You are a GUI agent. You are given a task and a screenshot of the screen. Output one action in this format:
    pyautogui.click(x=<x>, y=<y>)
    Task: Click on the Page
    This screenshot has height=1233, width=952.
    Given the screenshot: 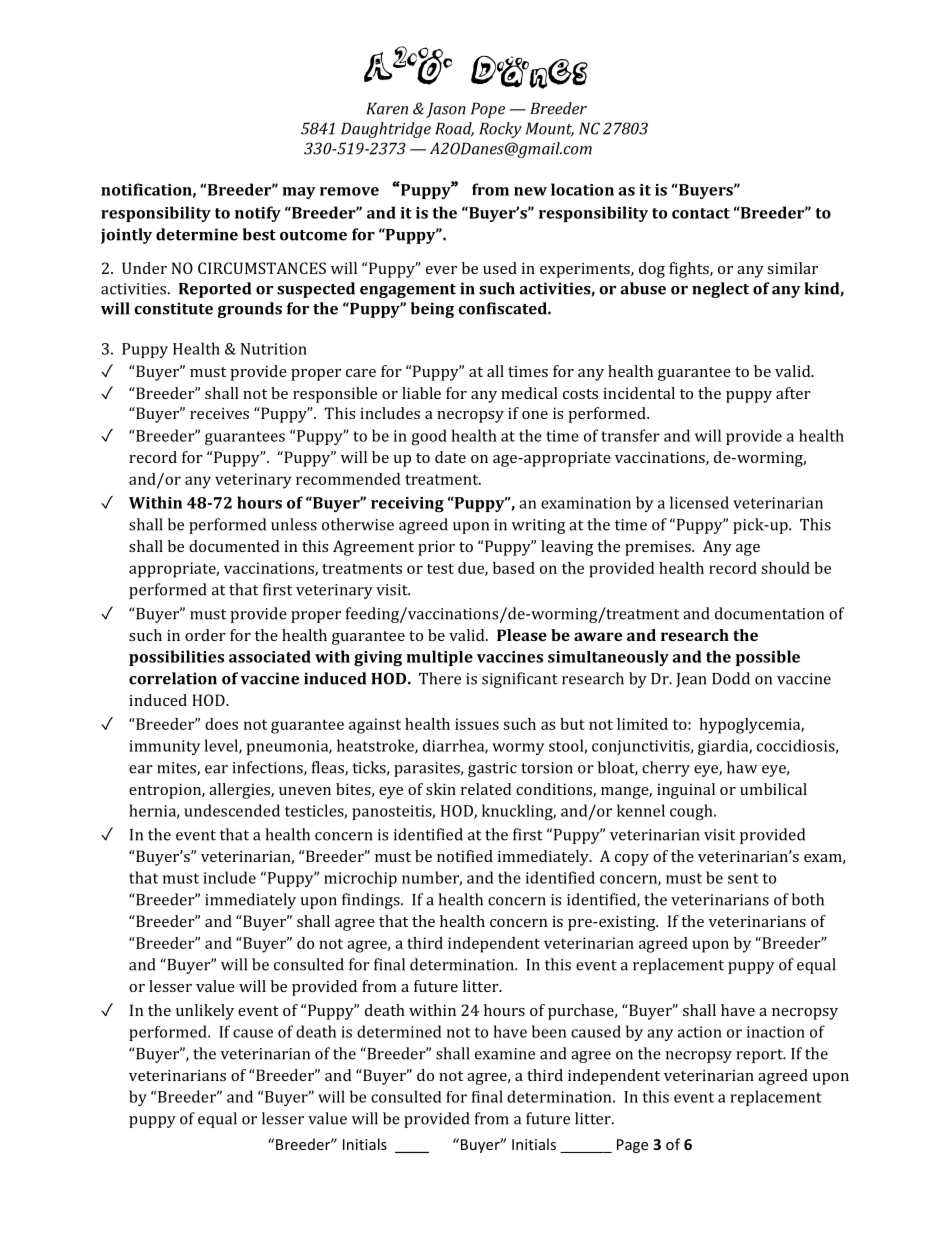 What is the action you would take?
    pyautogui.click(x=632, y=1146)
